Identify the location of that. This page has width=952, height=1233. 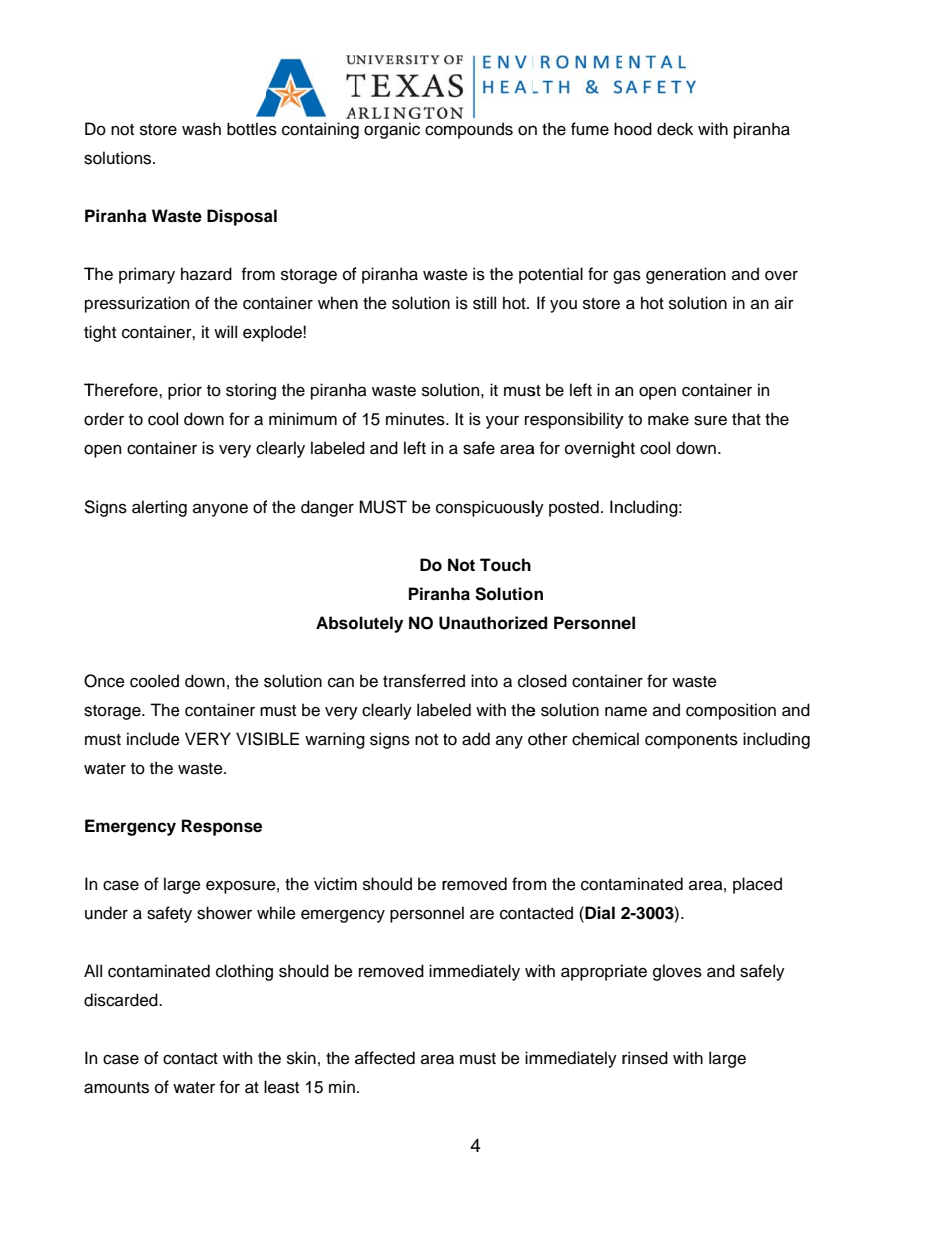
(746, 419).
